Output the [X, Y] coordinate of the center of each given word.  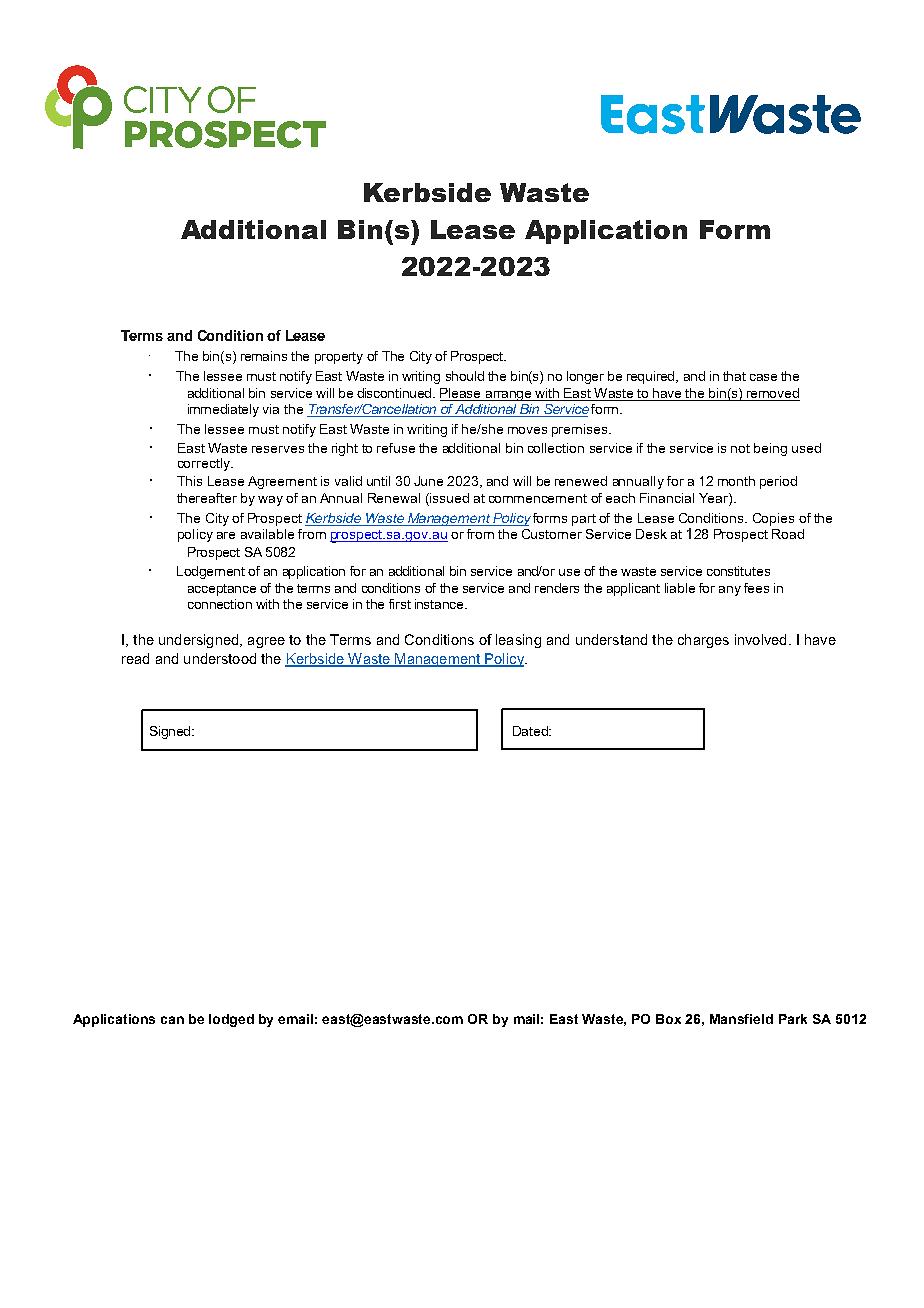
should [465, 376]
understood [220, 658]
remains [264, 356]
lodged [231, 1020]
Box [668, 1019]
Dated [531, 731]
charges [703, 641]
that [734, 376]
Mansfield [741, 1019]
